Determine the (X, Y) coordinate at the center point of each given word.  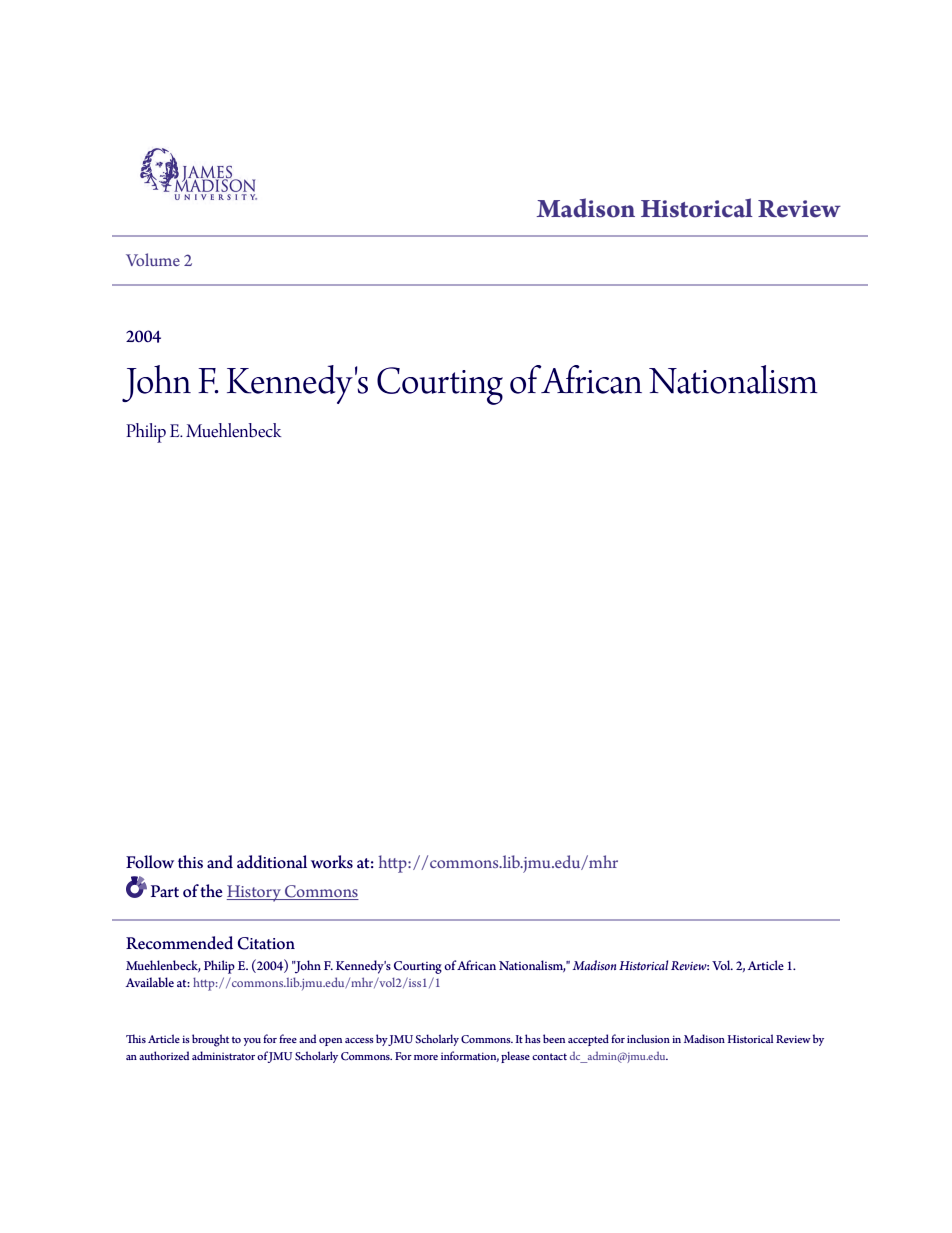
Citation (266, 943)
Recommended (179, 943)
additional (272, 862)
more (426, 1057)
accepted (588, 1040)
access (359, 1040)
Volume (153, 259)
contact (549, 1056)
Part (165, 891)
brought (210, 1040)
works (332, 862)
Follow (150, 862)
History (255, 893)
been (554, 1038)
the (211, 891)
